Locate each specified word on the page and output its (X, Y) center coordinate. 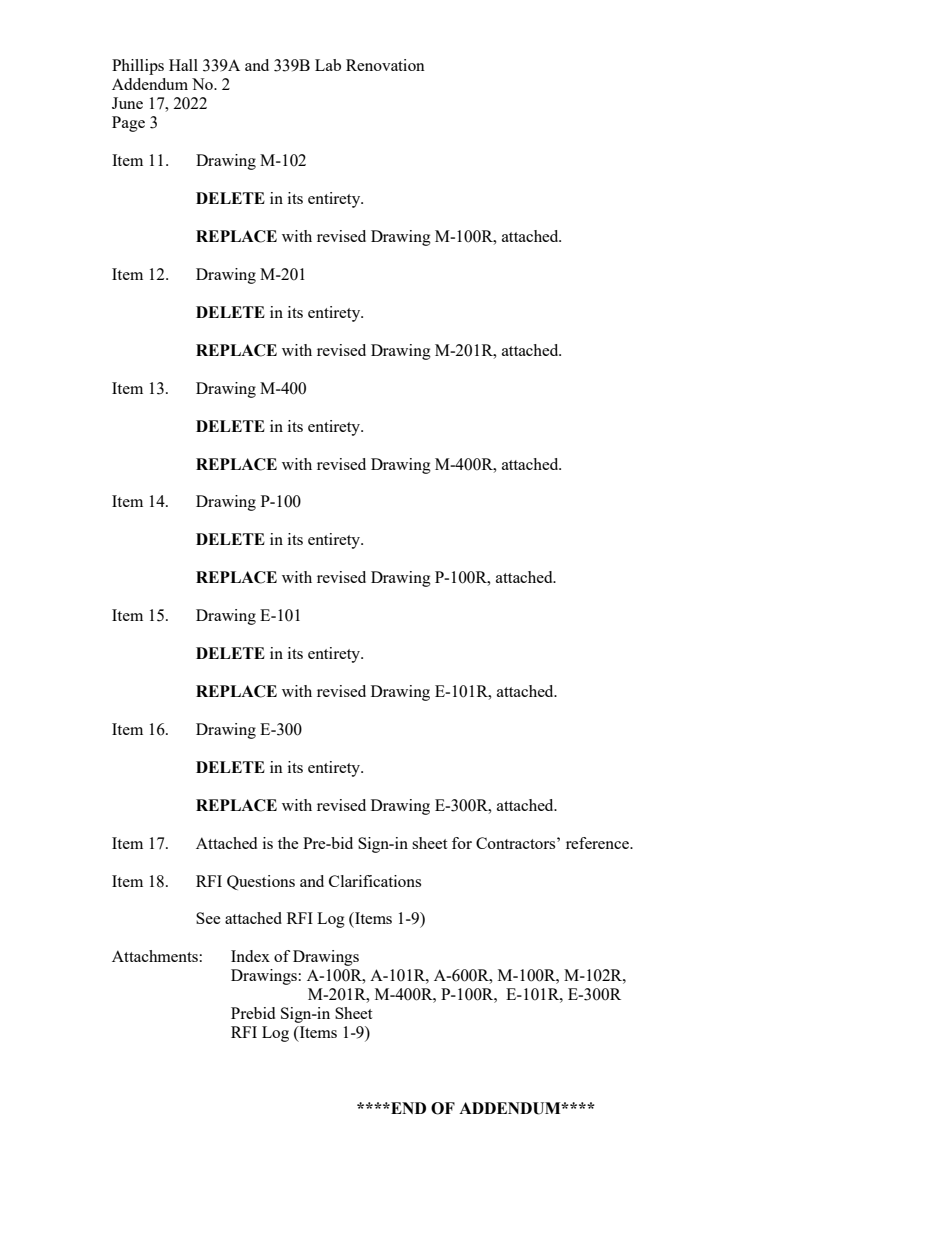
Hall (183, 65)
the (288, 843)
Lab (328, 65)
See (208, 918)
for (462, 843)
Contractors (517, 843)
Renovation (385, 65)
